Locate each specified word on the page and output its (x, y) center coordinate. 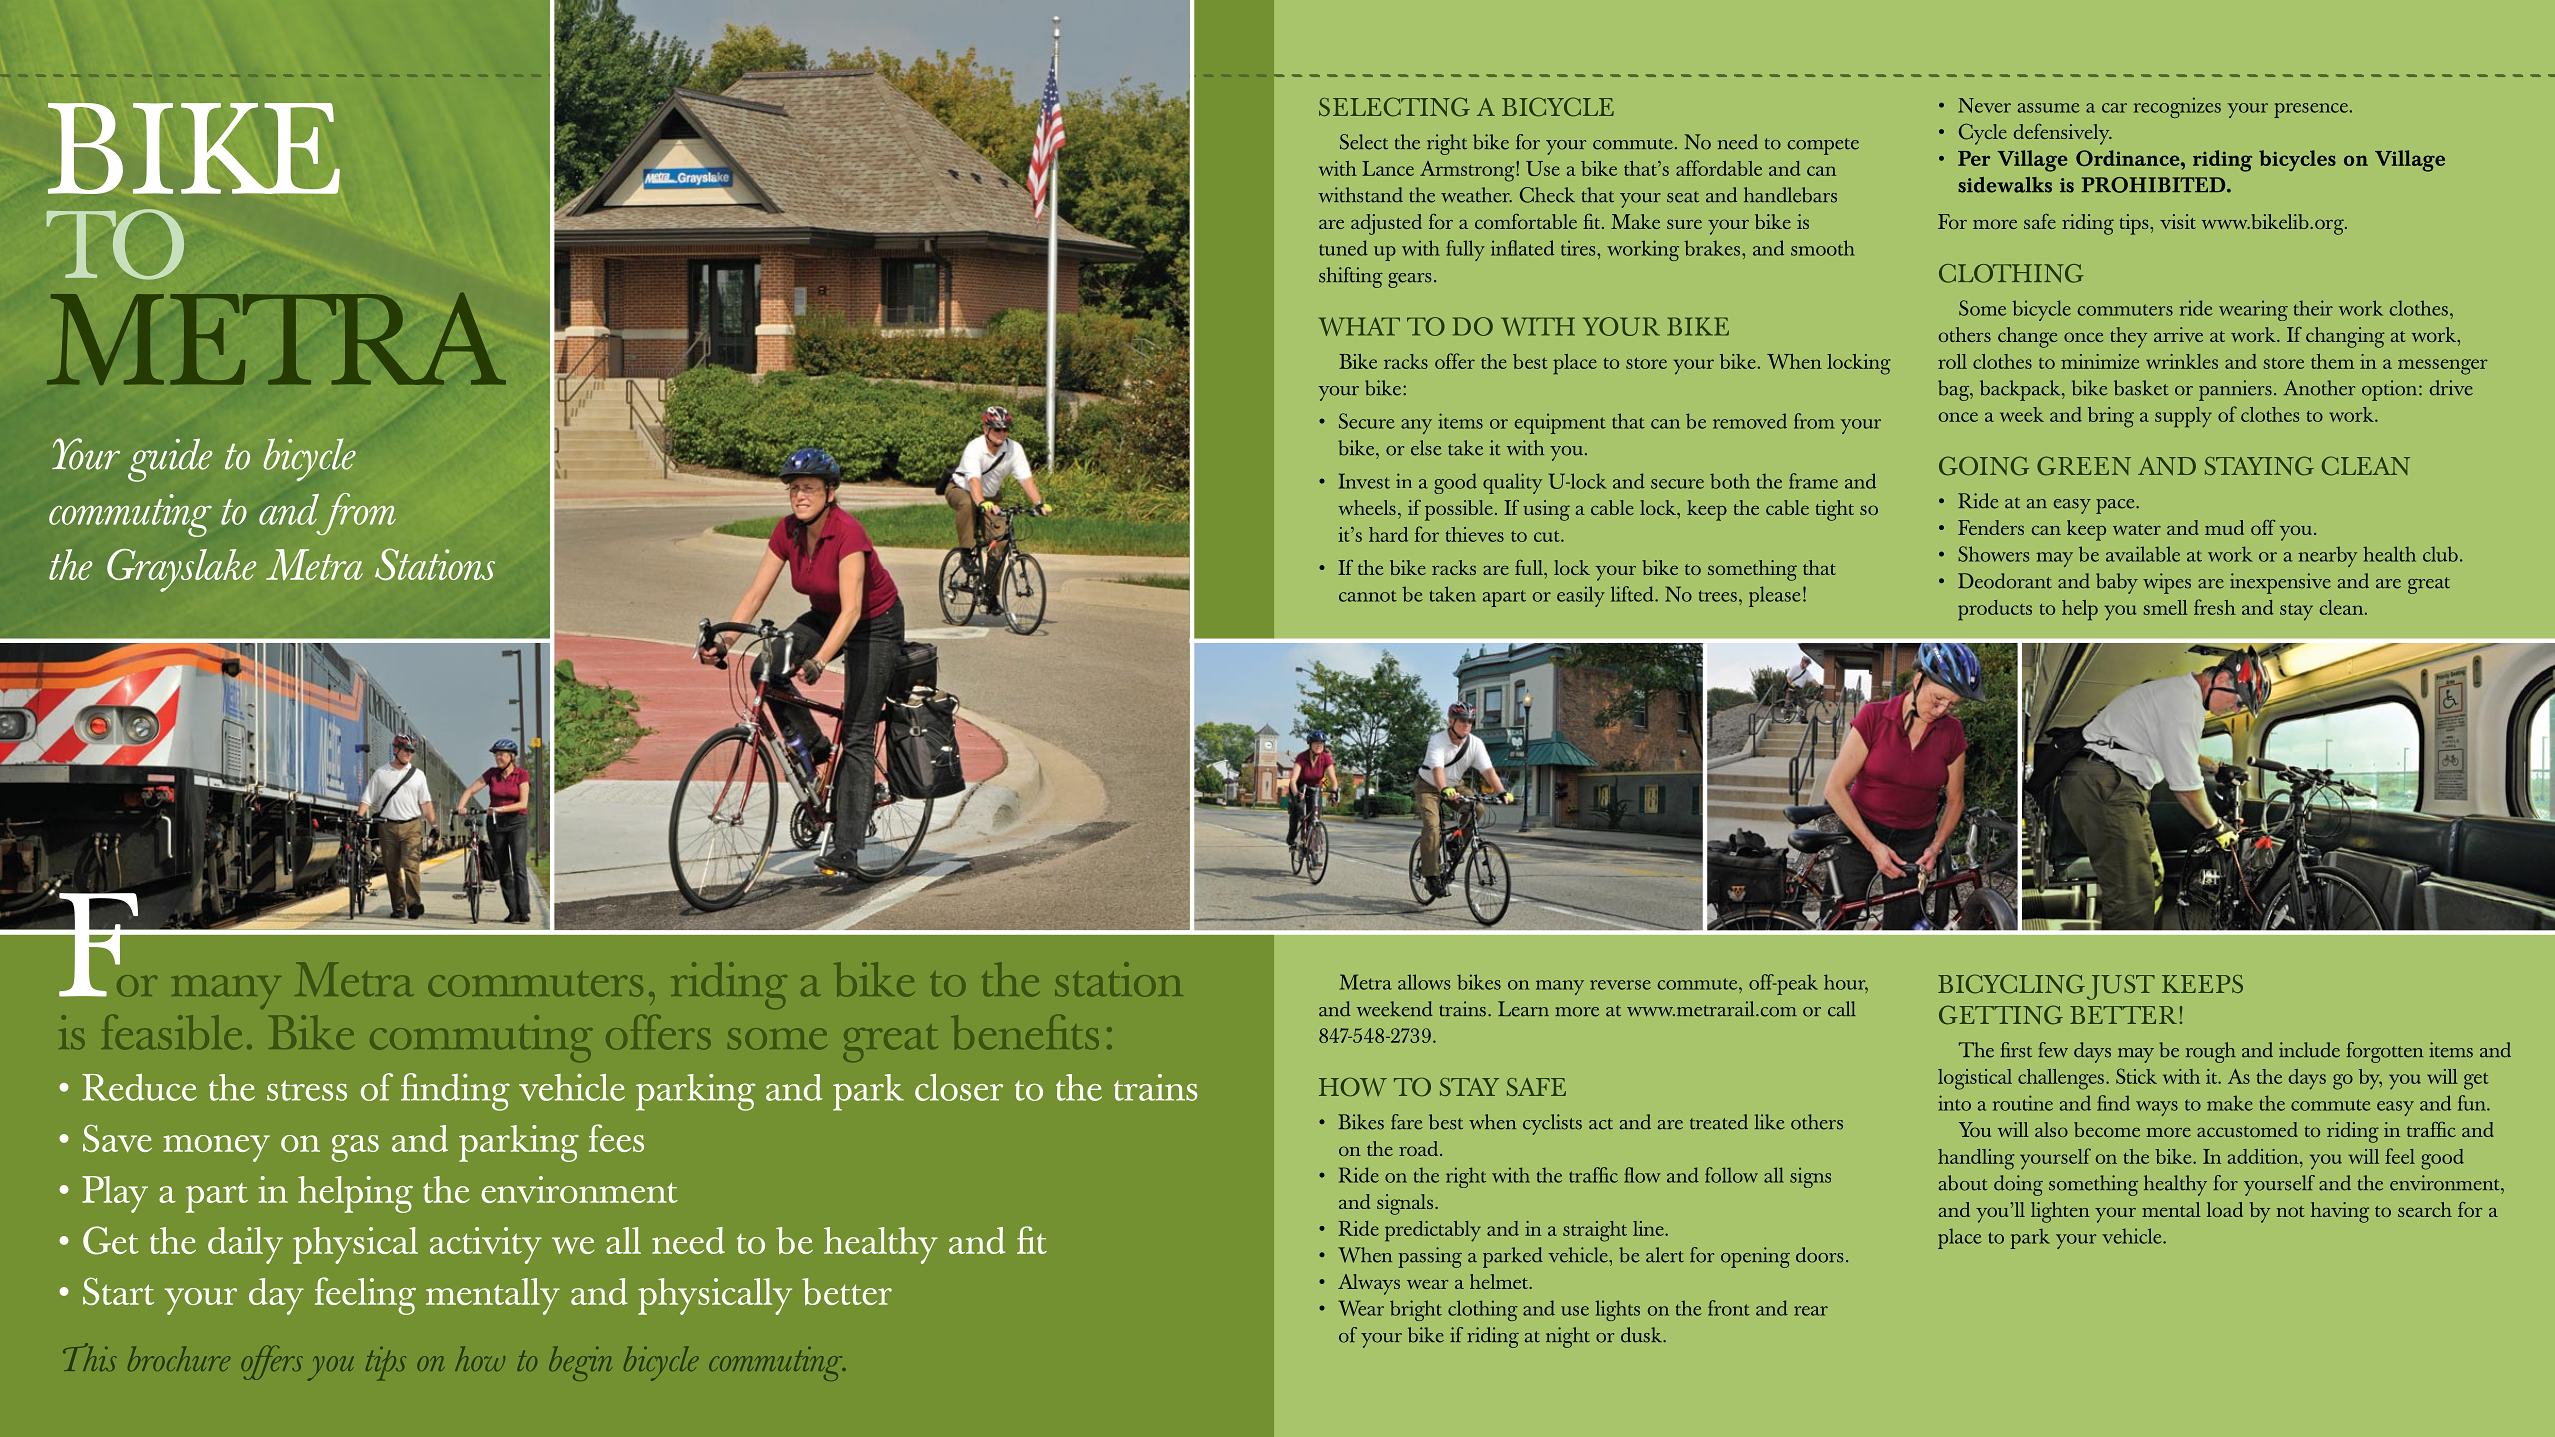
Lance (1388, 168)
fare (1407, 1122)
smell (2166, 607)
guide (170, 460)
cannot (1368, 596)
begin (580, 1363)
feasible (171, 1032)
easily (1581, 596)
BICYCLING (2011, 984)
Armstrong (1468, 171)
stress (307, 1090)
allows (1424, 982)
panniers (2235, 390)
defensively (2063, 134)
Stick (2136, 1076)
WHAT (1359, 326)
